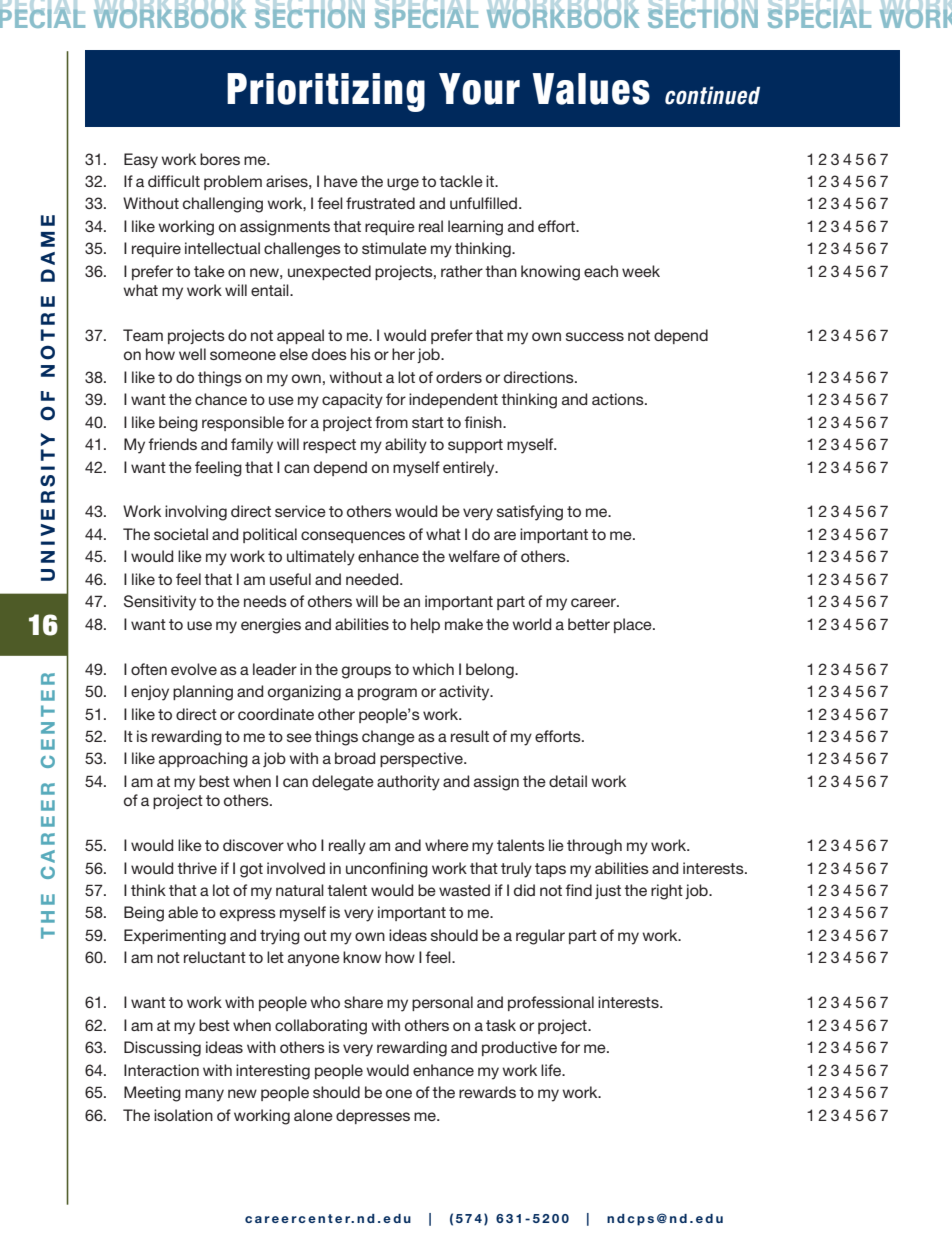 The image size is (952, 1256). Describe the element at coordinates (204, 1095) in the image. I see `many` at that location.
